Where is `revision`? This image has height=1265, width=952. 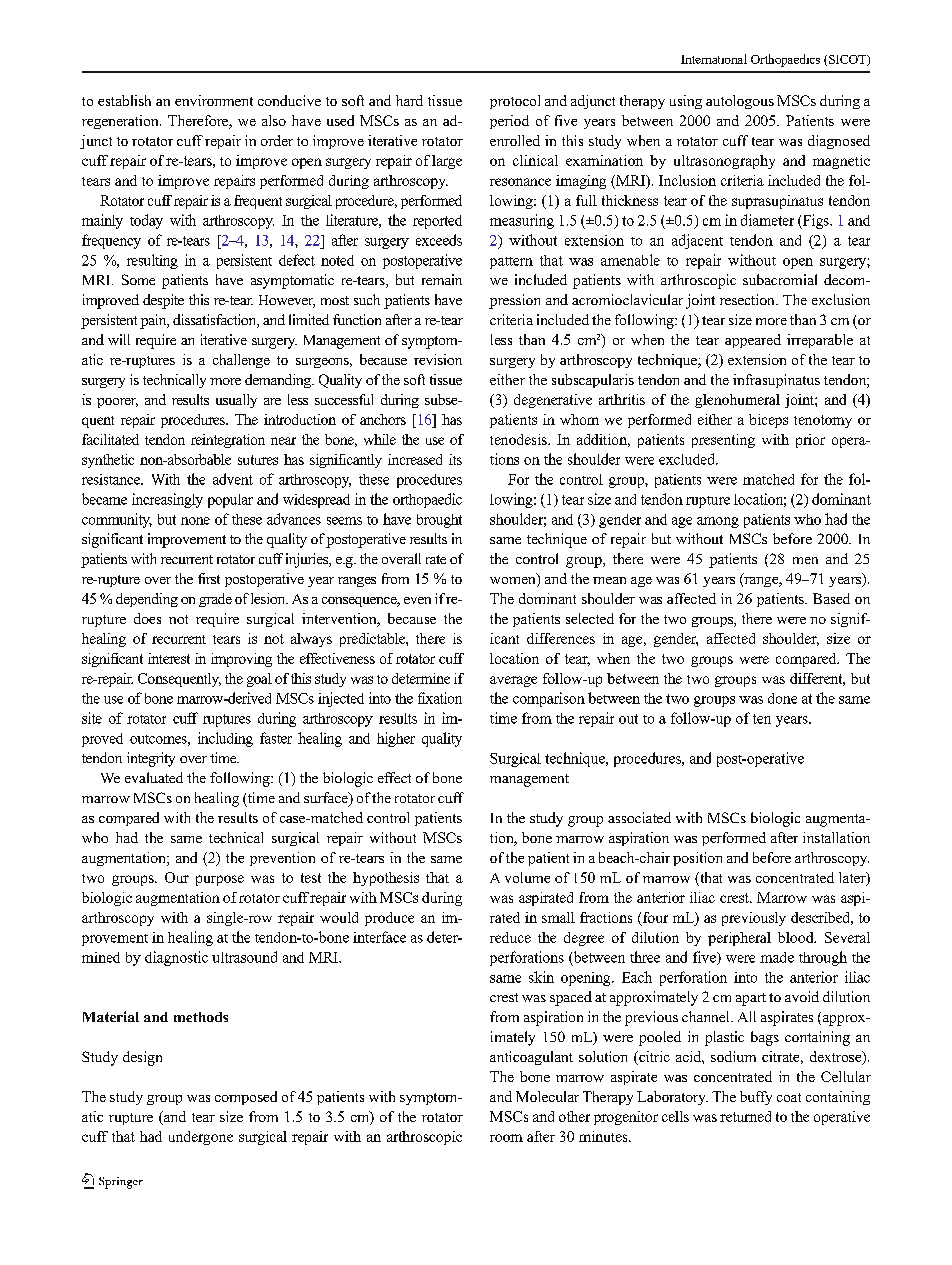
revision is located at coordinates (438, 359).
